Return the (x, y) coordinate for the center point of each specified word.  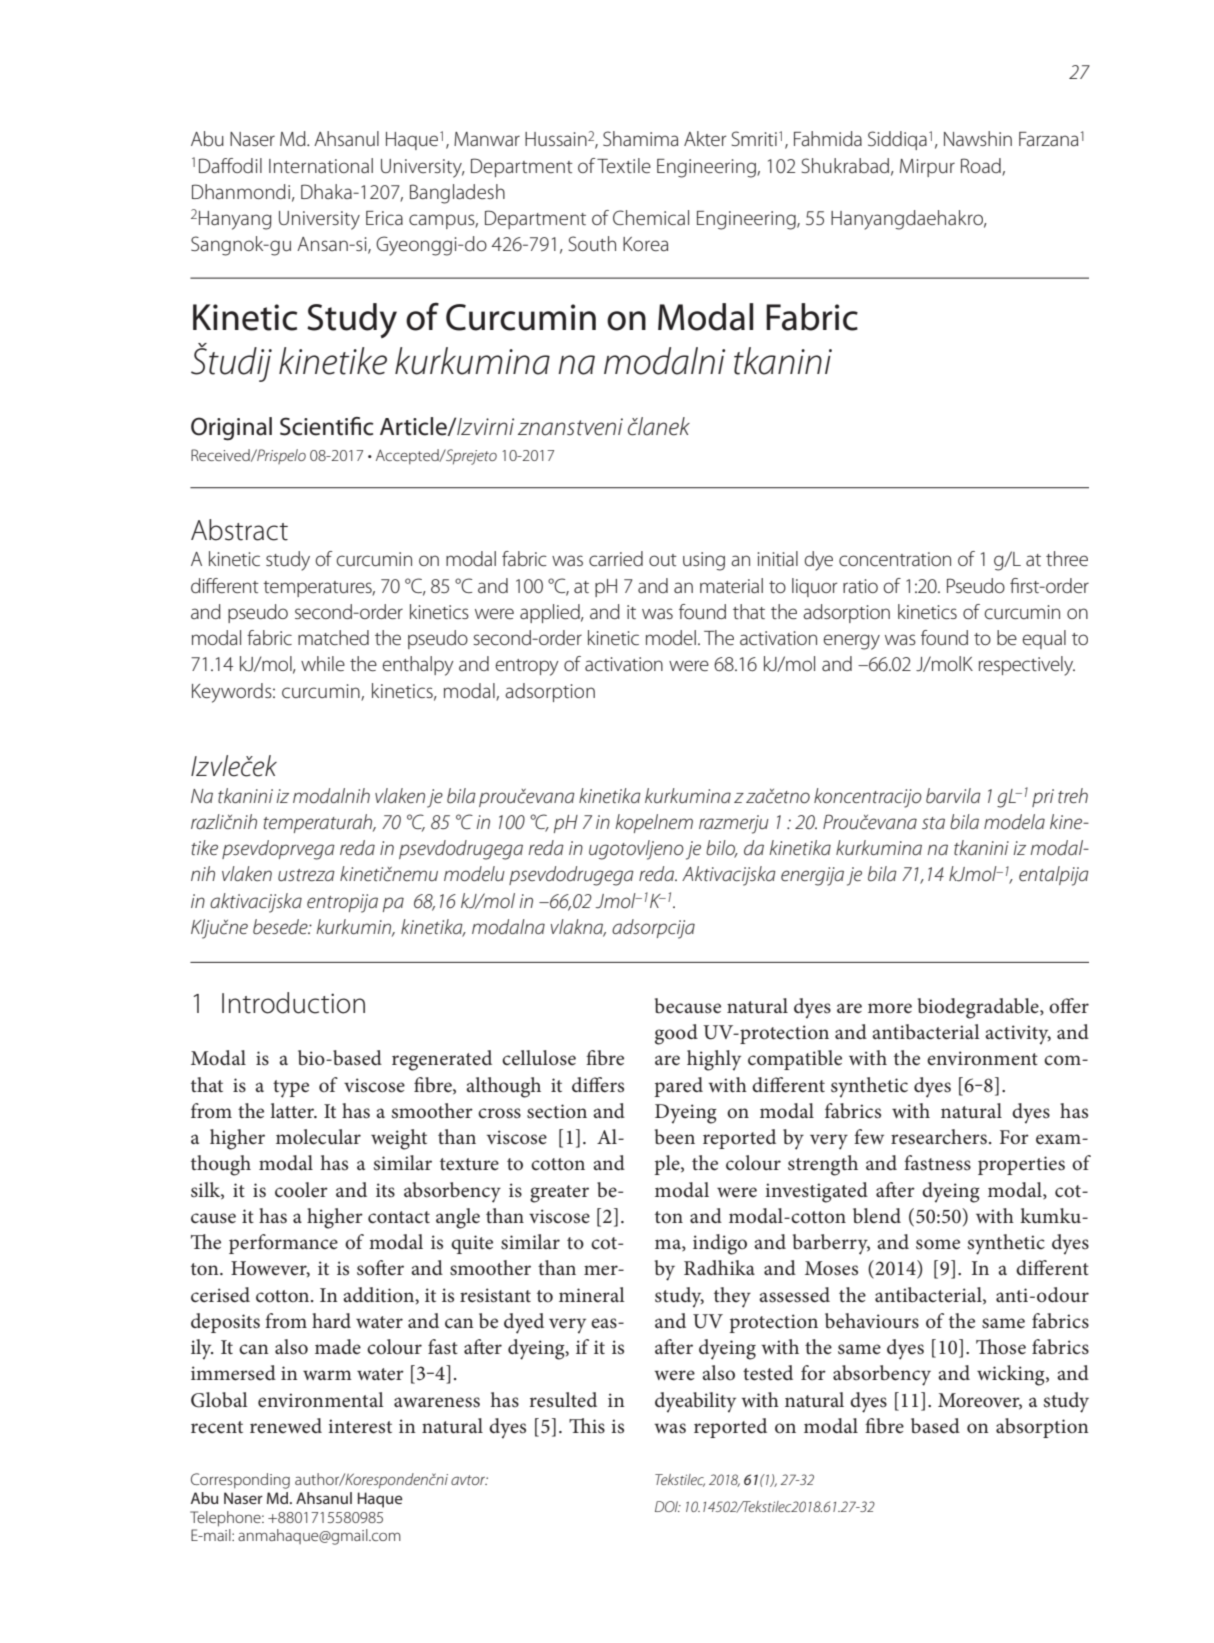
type (291, 1089)
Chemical (651, 218)
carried (616, 559)
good (676, 1034)
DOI (667, 1506)
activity (1018, 1034)
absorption (1042, 1428)
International (321, 166)
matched (333, 638)
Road (982, 166)
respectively (1027, 666)
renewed (286, 1426)
